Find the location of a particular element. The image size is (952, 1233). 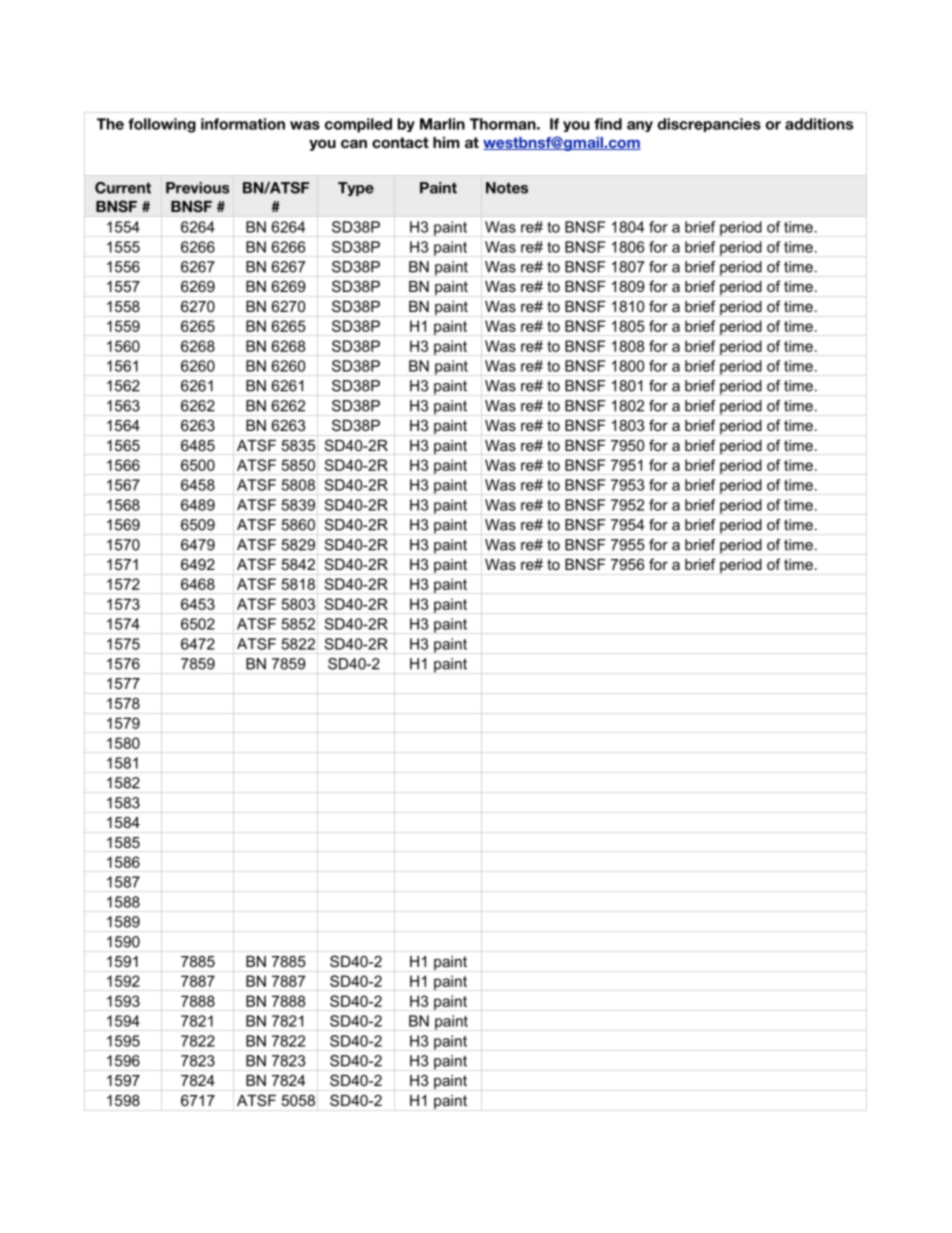

Current is located at coordinates (123, 188).
